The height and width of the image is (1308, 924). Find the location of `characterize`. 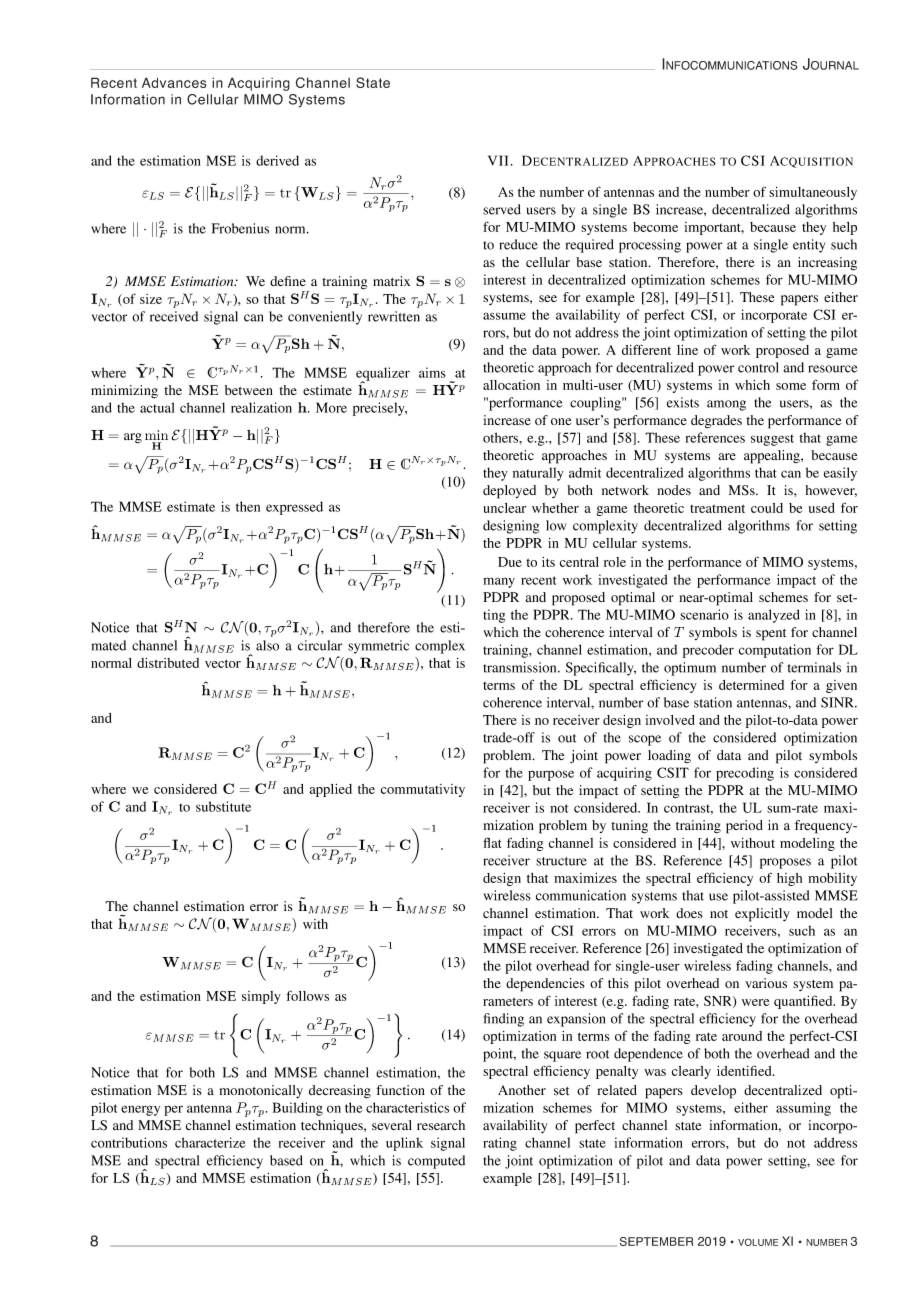

characterize is located at coordinates (210, 1142).
